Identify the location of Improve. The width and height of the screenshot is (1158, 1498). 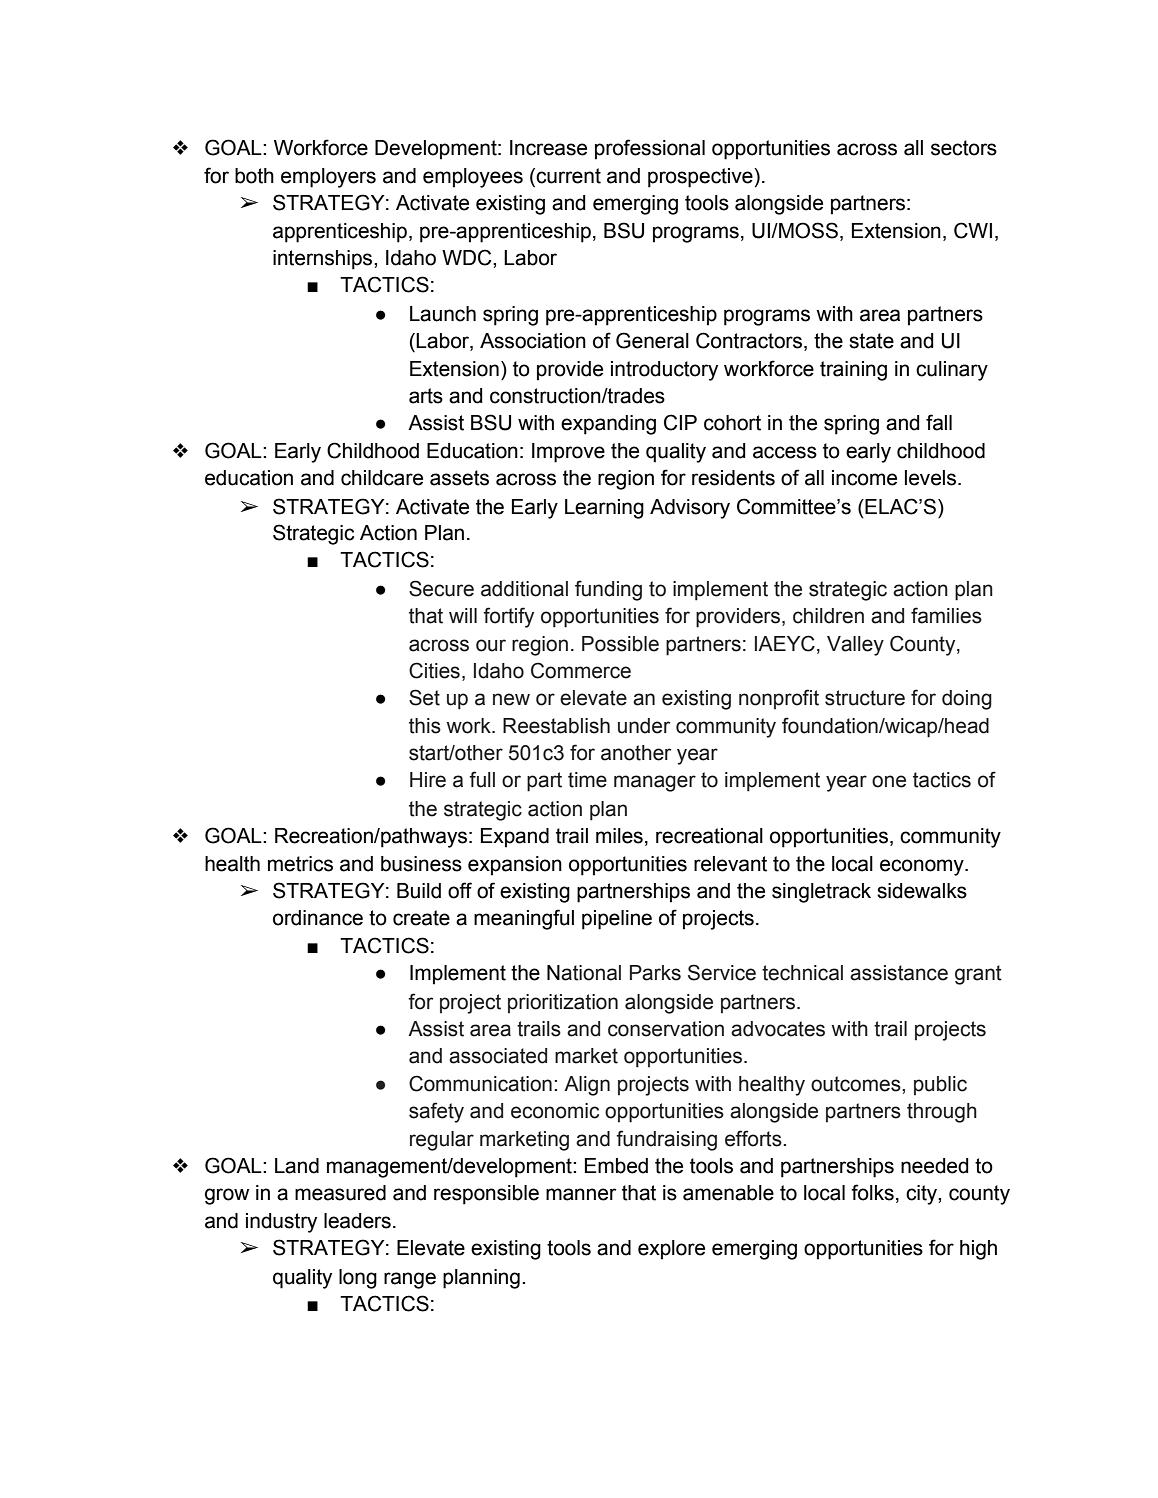
(568, 453).
